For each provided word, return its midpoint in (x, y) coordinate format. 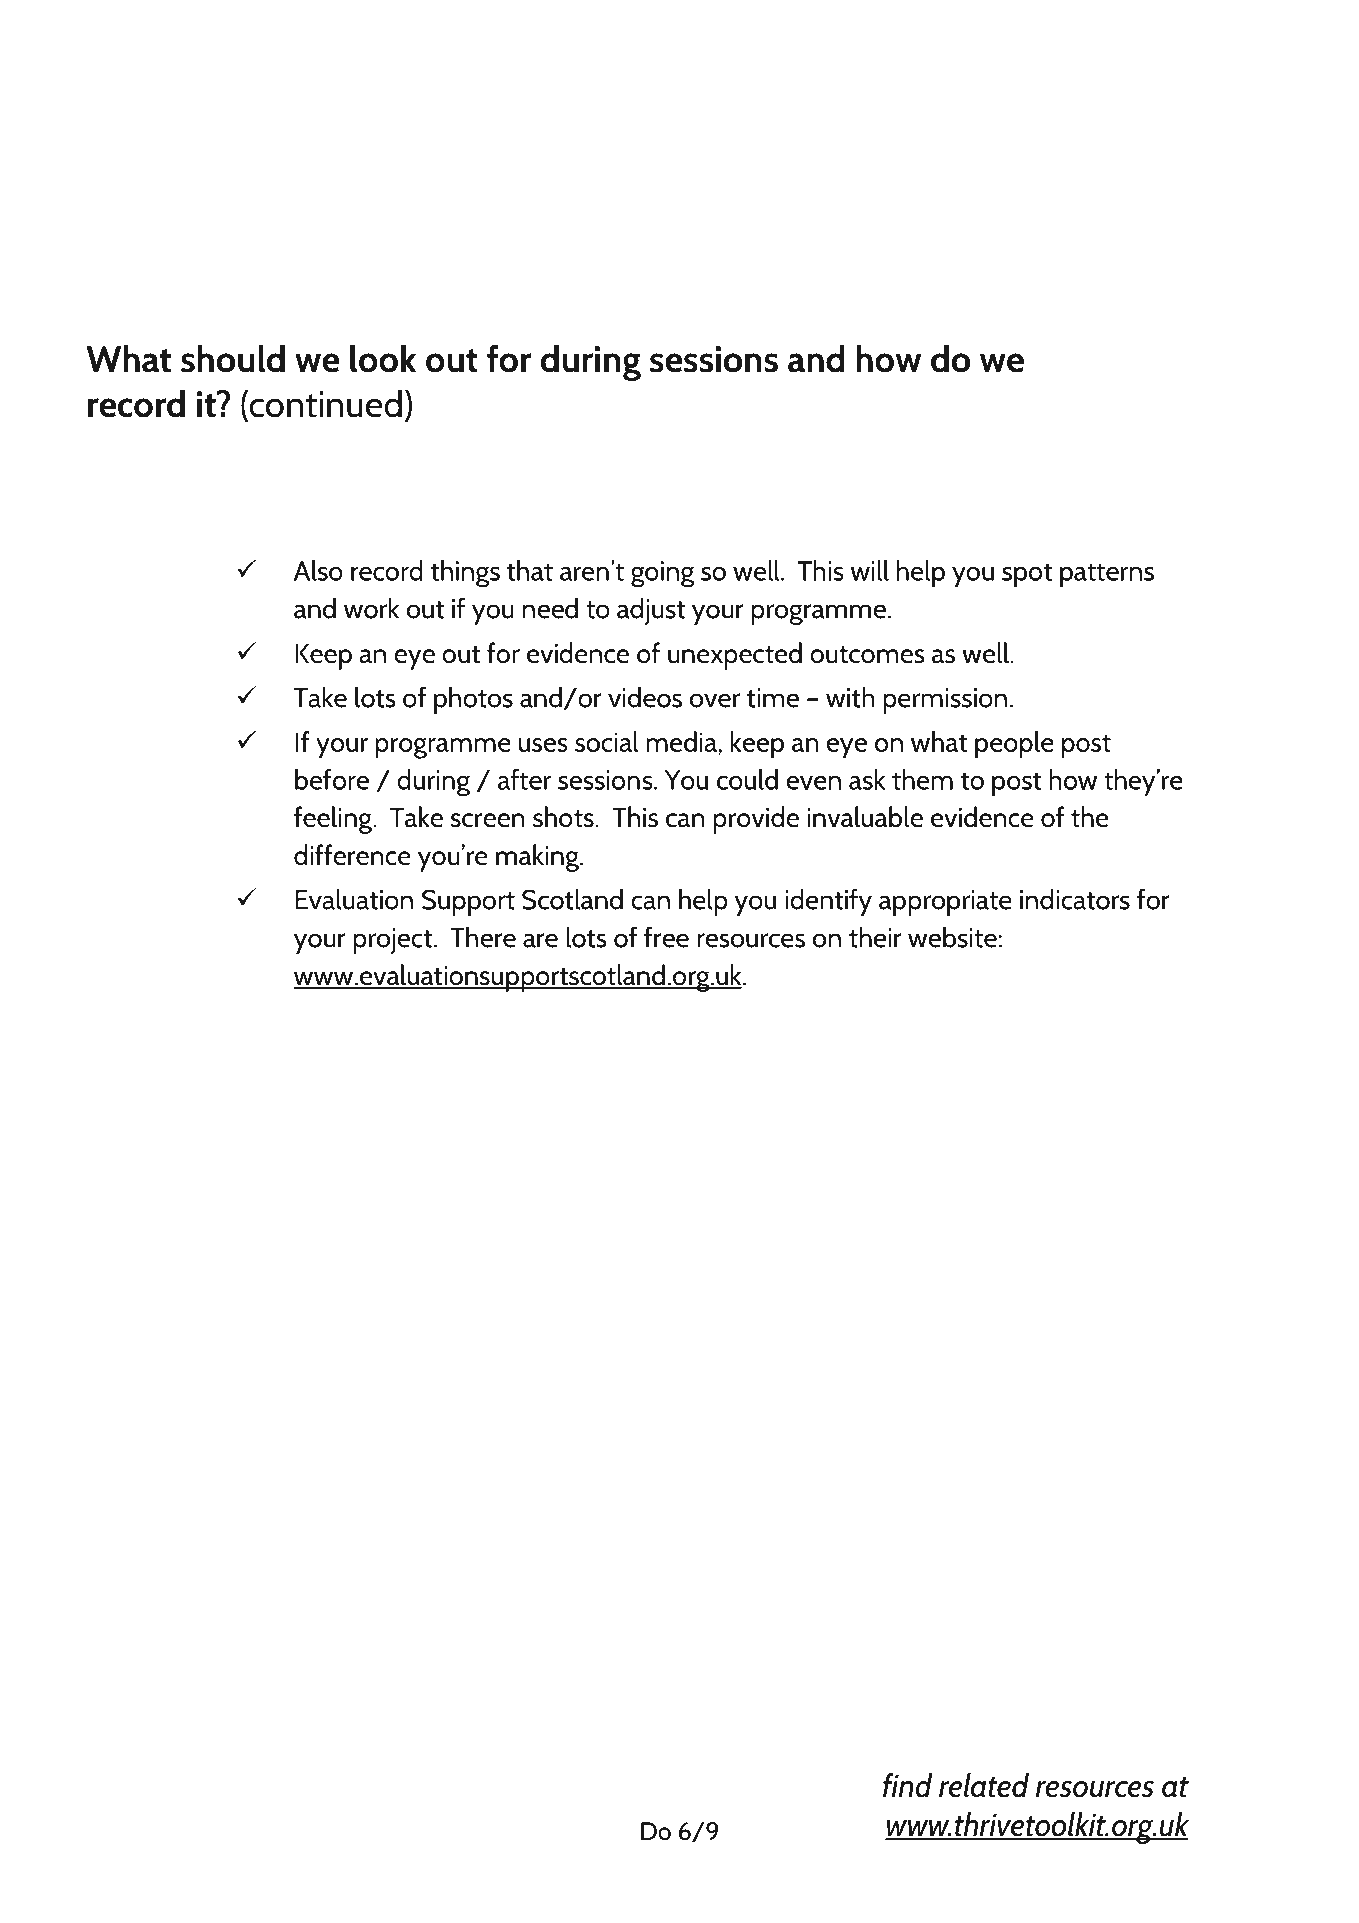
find (907, 1785)
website (952, 937)
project (392, 941)
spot (1027, 575)
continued (324, 404)
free (666, 937)
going (662, 574)
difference (352, 855)
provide (756, 820)
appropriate (945, 903)
